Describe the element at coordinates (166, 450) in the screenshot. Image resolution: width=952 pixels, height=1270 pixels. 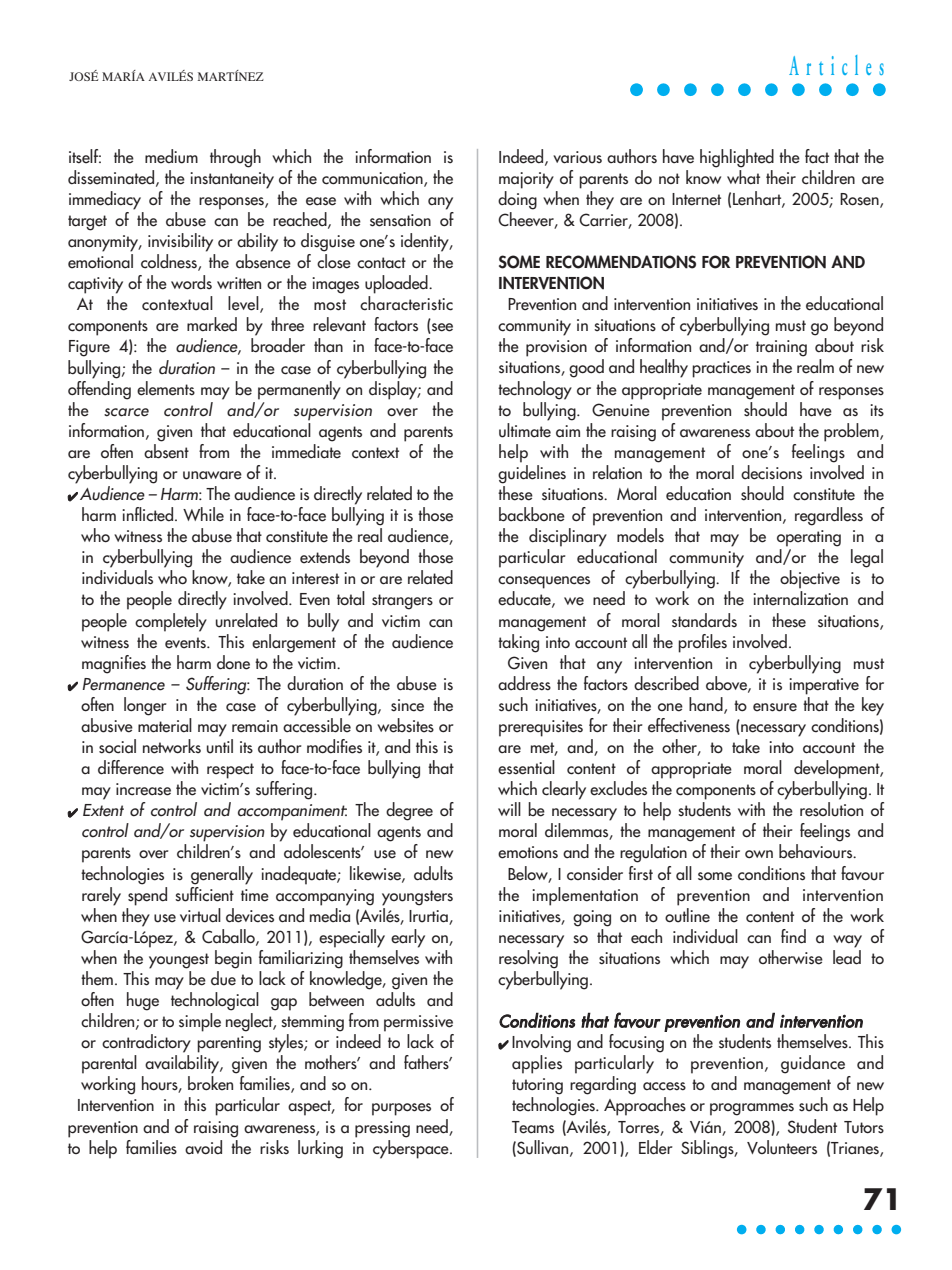
I see `absent` at that location.
